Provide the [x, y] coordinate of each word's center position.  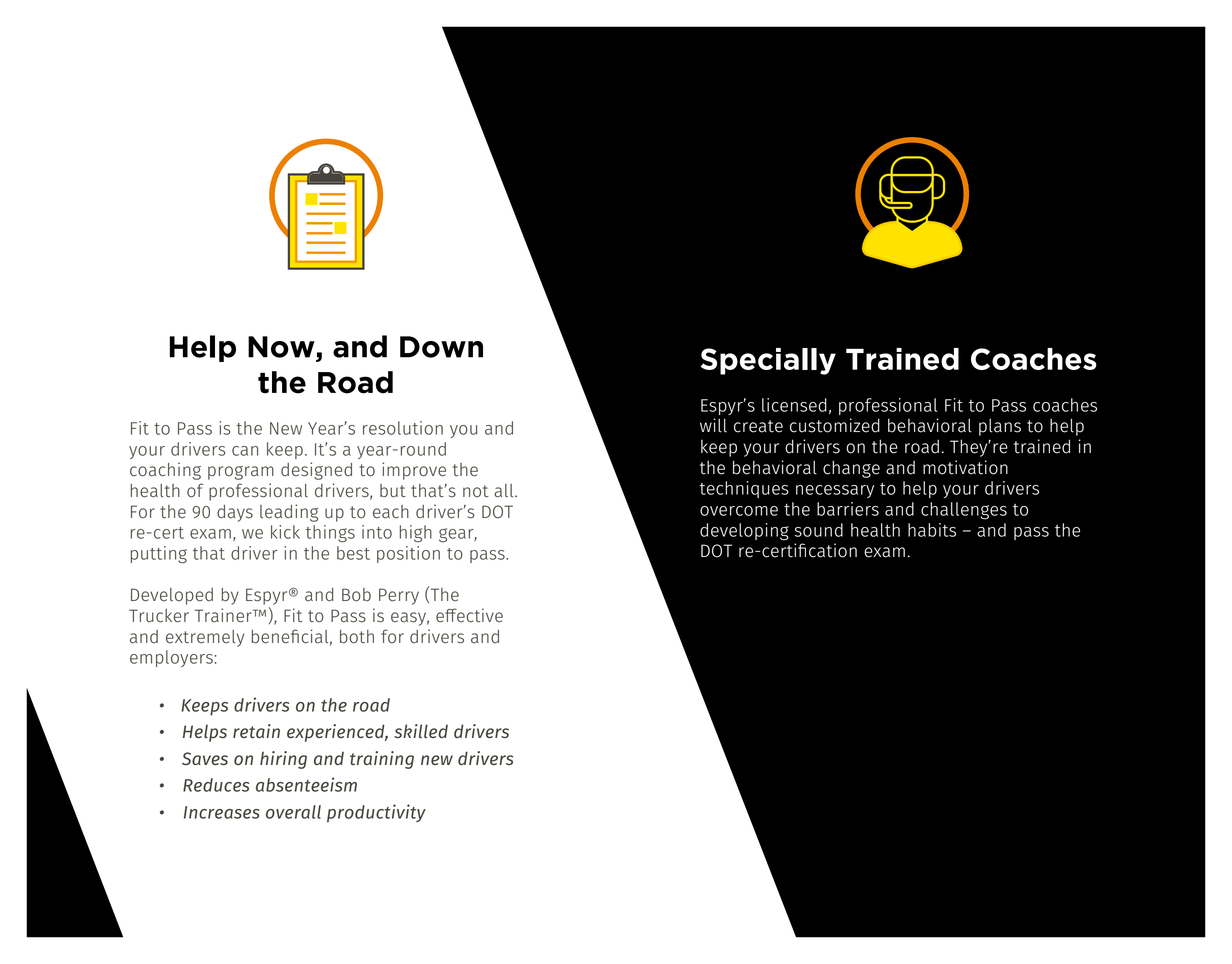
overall [293, 812]
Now [281, 347]
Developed [172, 596]
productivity [376, 813]
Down [441, 347]
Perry [399, 596]
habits [932, 530]
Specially [768, 361]
